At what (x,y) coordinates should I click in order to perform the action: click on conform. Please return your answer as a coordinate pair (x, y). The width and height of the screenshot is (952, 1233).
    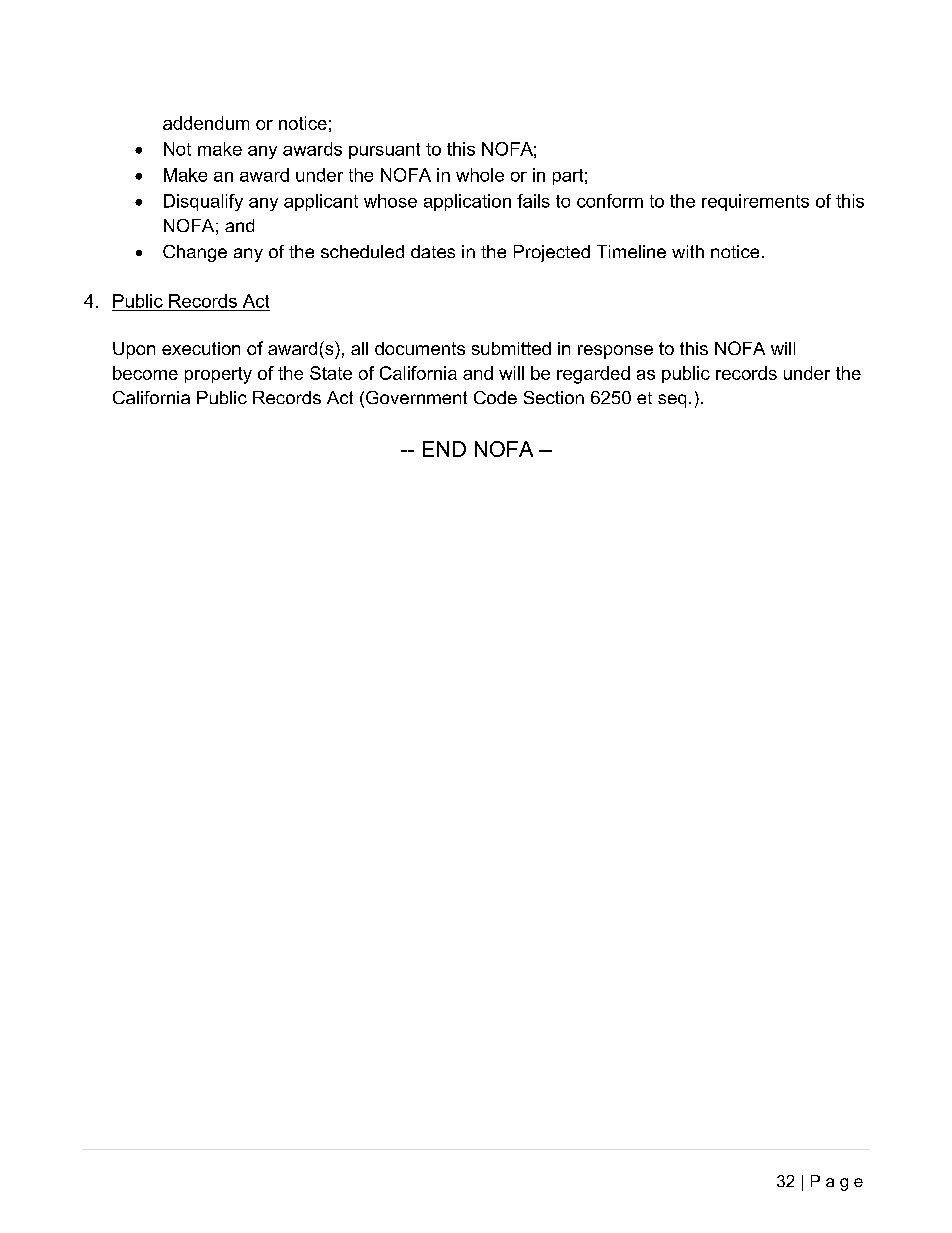
    Looking at the image, I should click on (610, 201).
